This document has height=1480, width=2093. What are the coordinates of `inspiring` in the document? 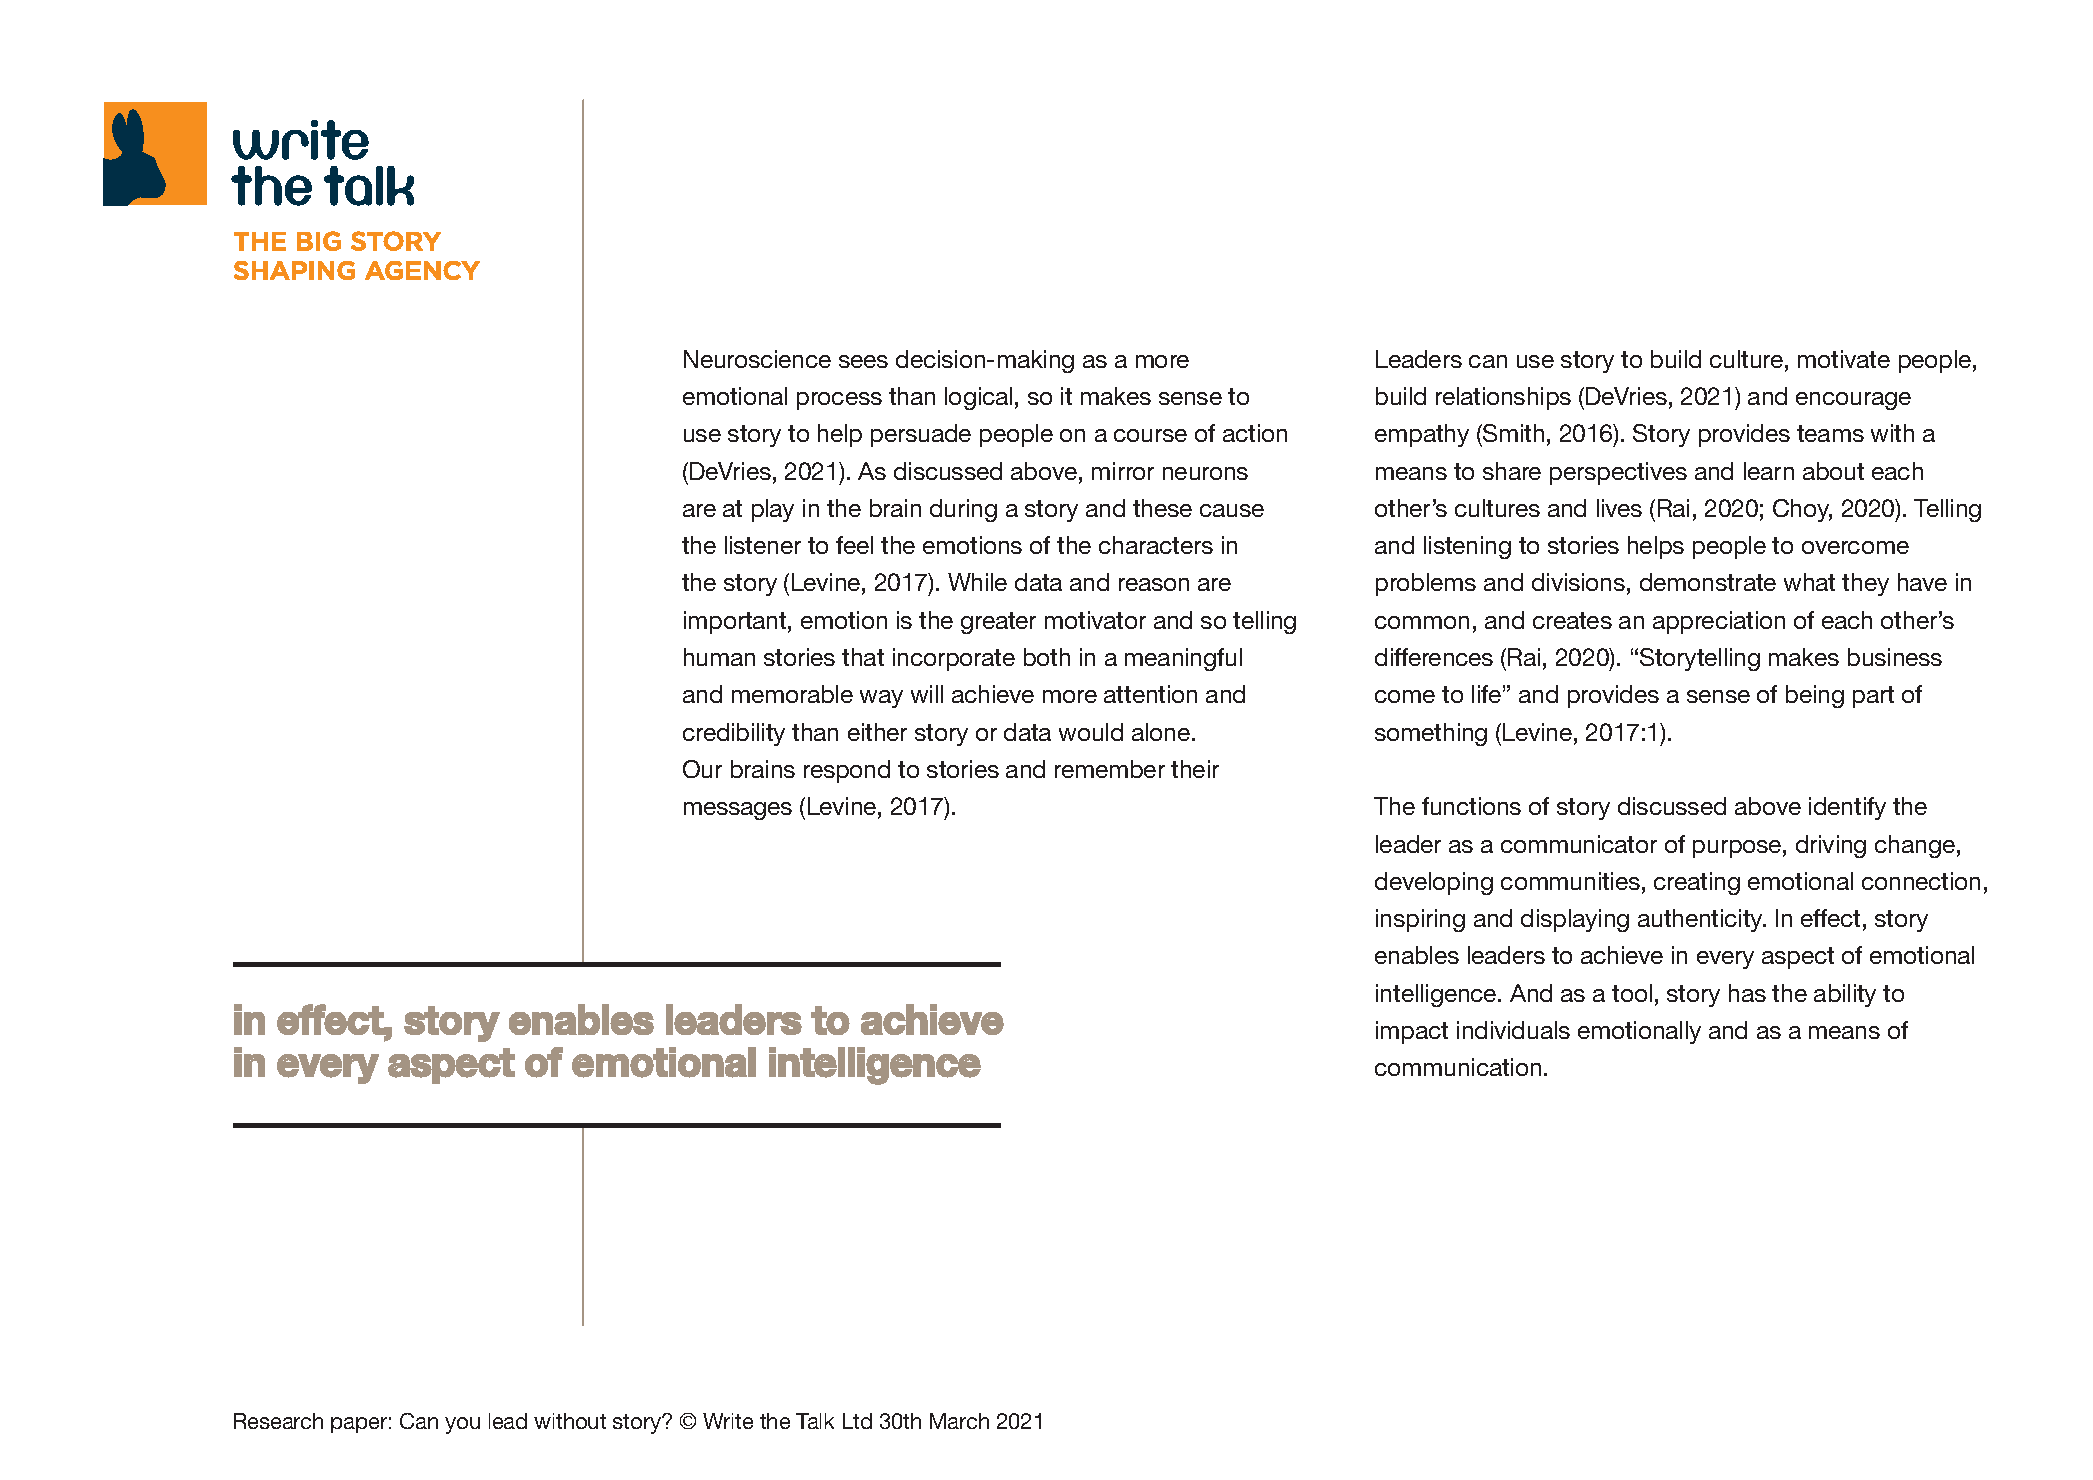 It's located at (1420, 920).
